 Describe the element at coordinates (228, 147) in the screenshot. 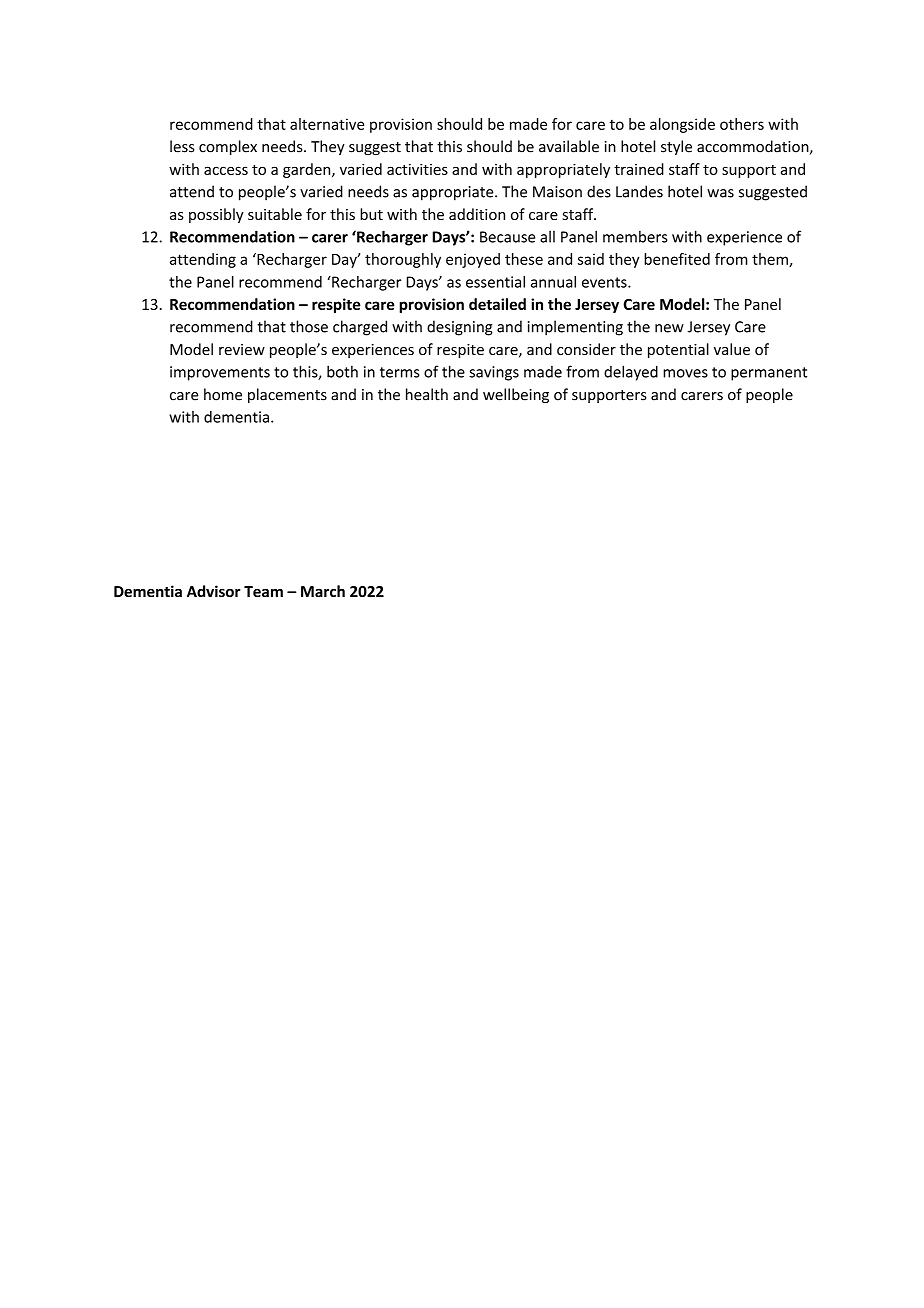

I see `complex` at that location.
